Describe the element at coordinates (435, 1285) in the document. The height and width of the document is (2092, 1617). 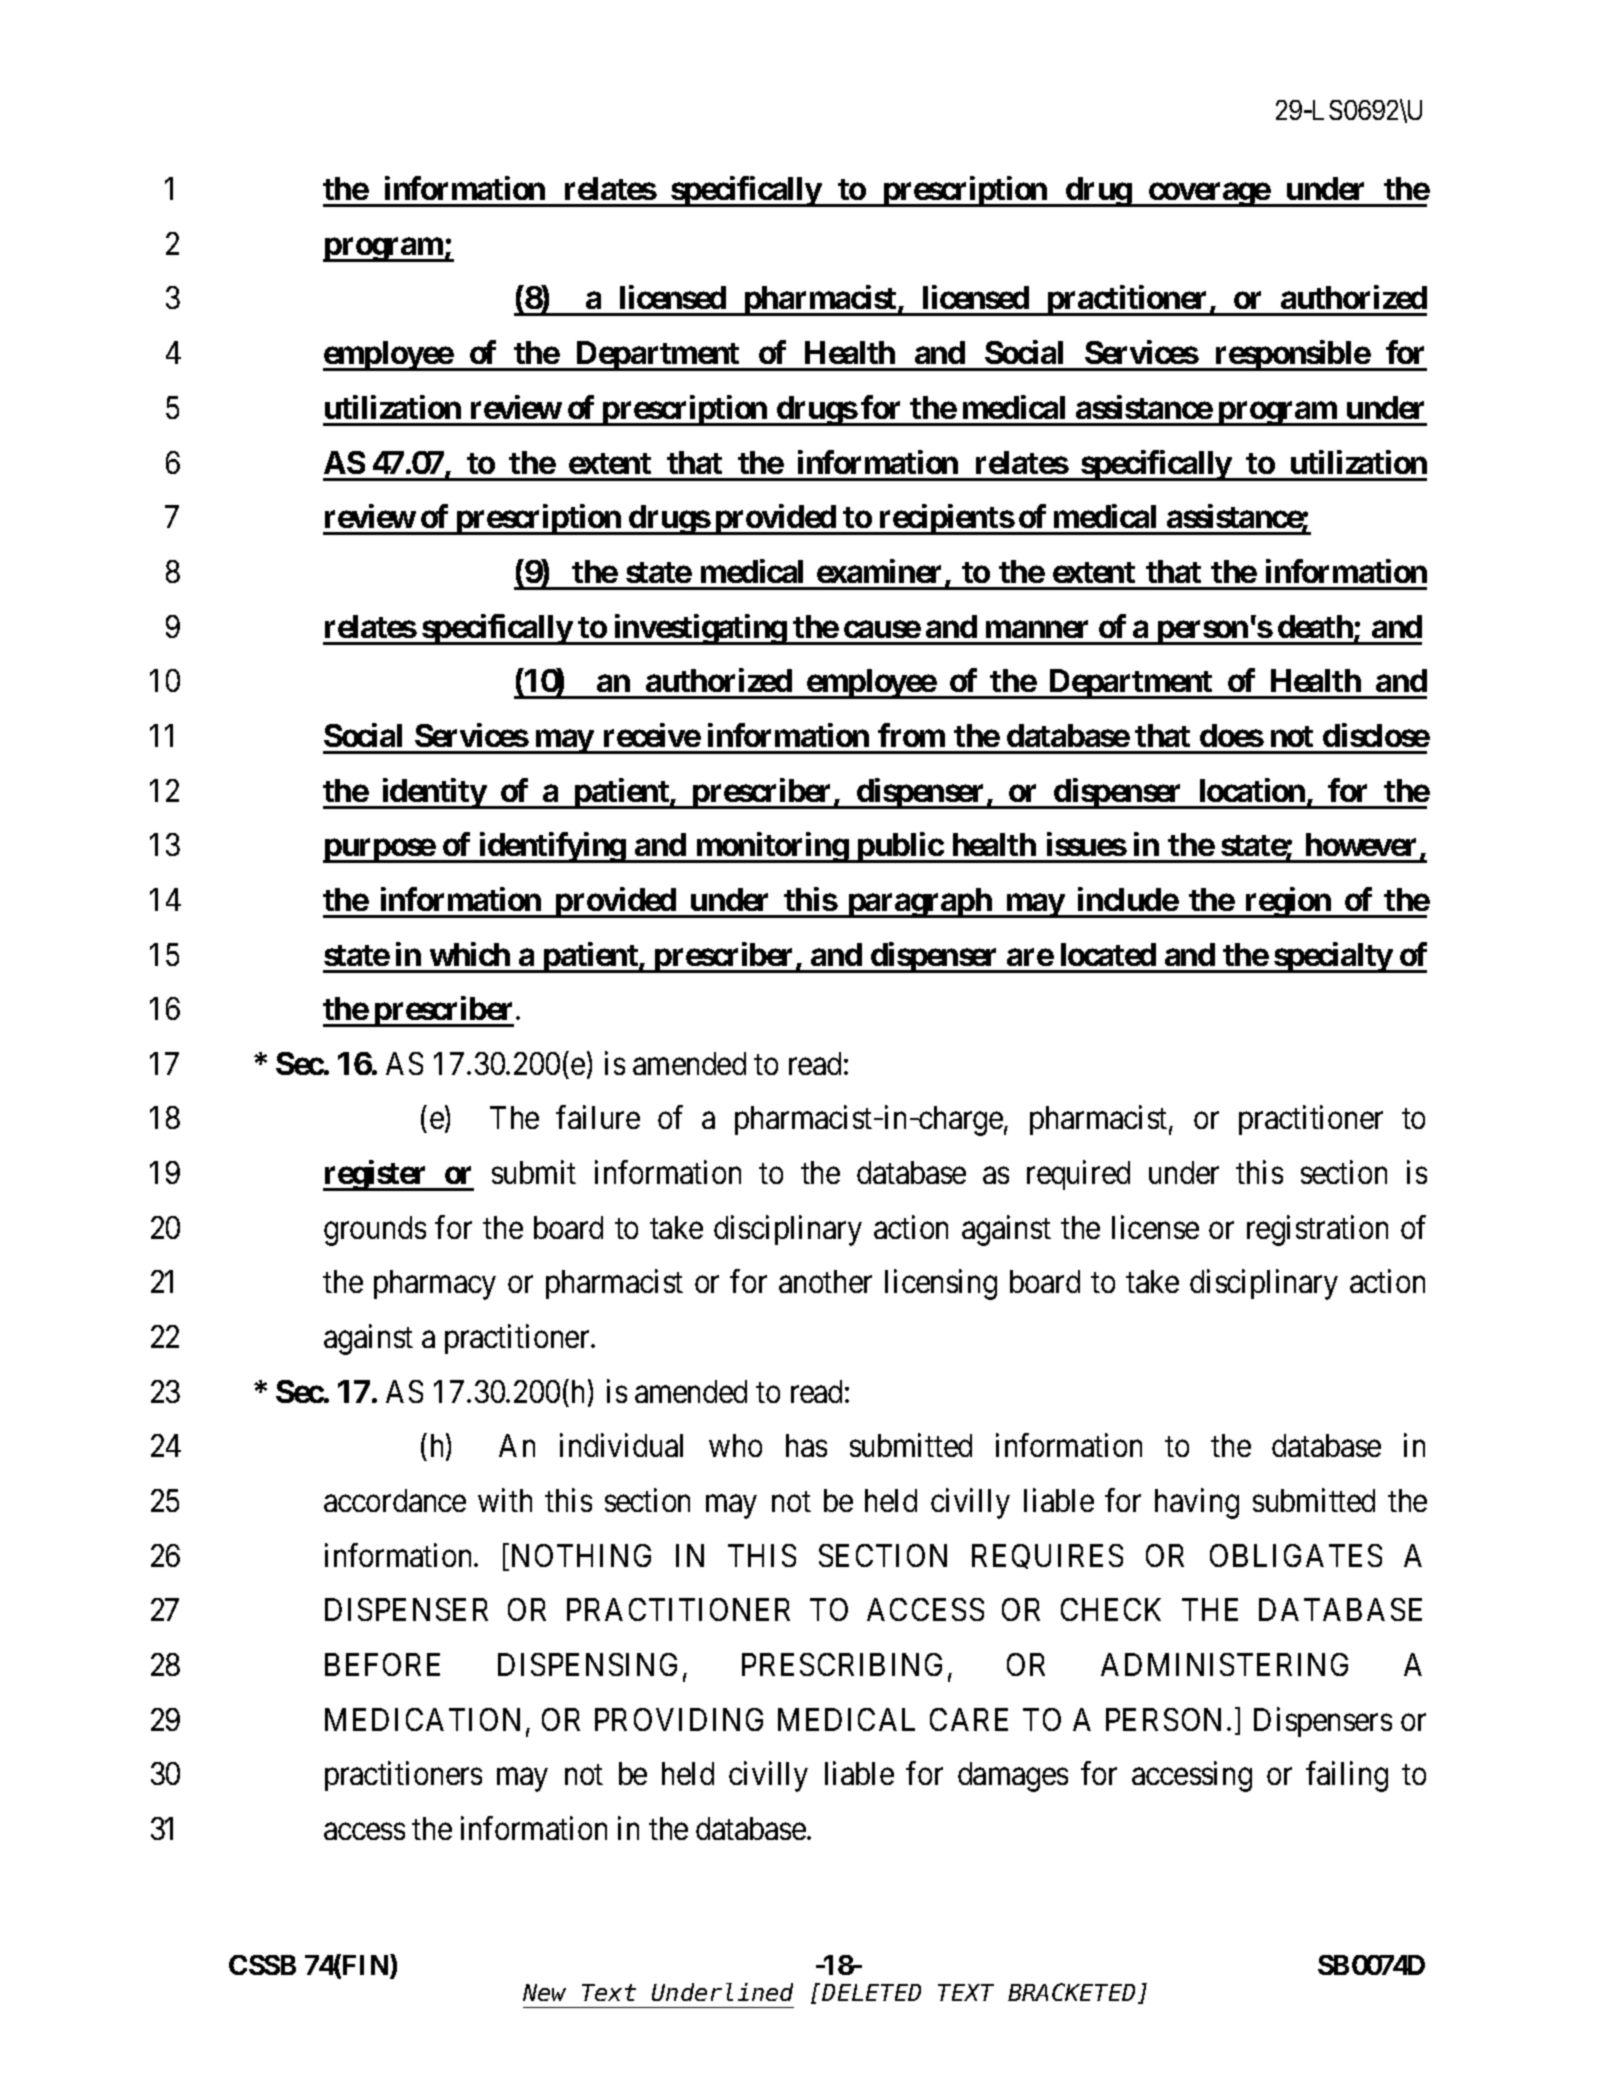
I see `pharmacy` at that location.
